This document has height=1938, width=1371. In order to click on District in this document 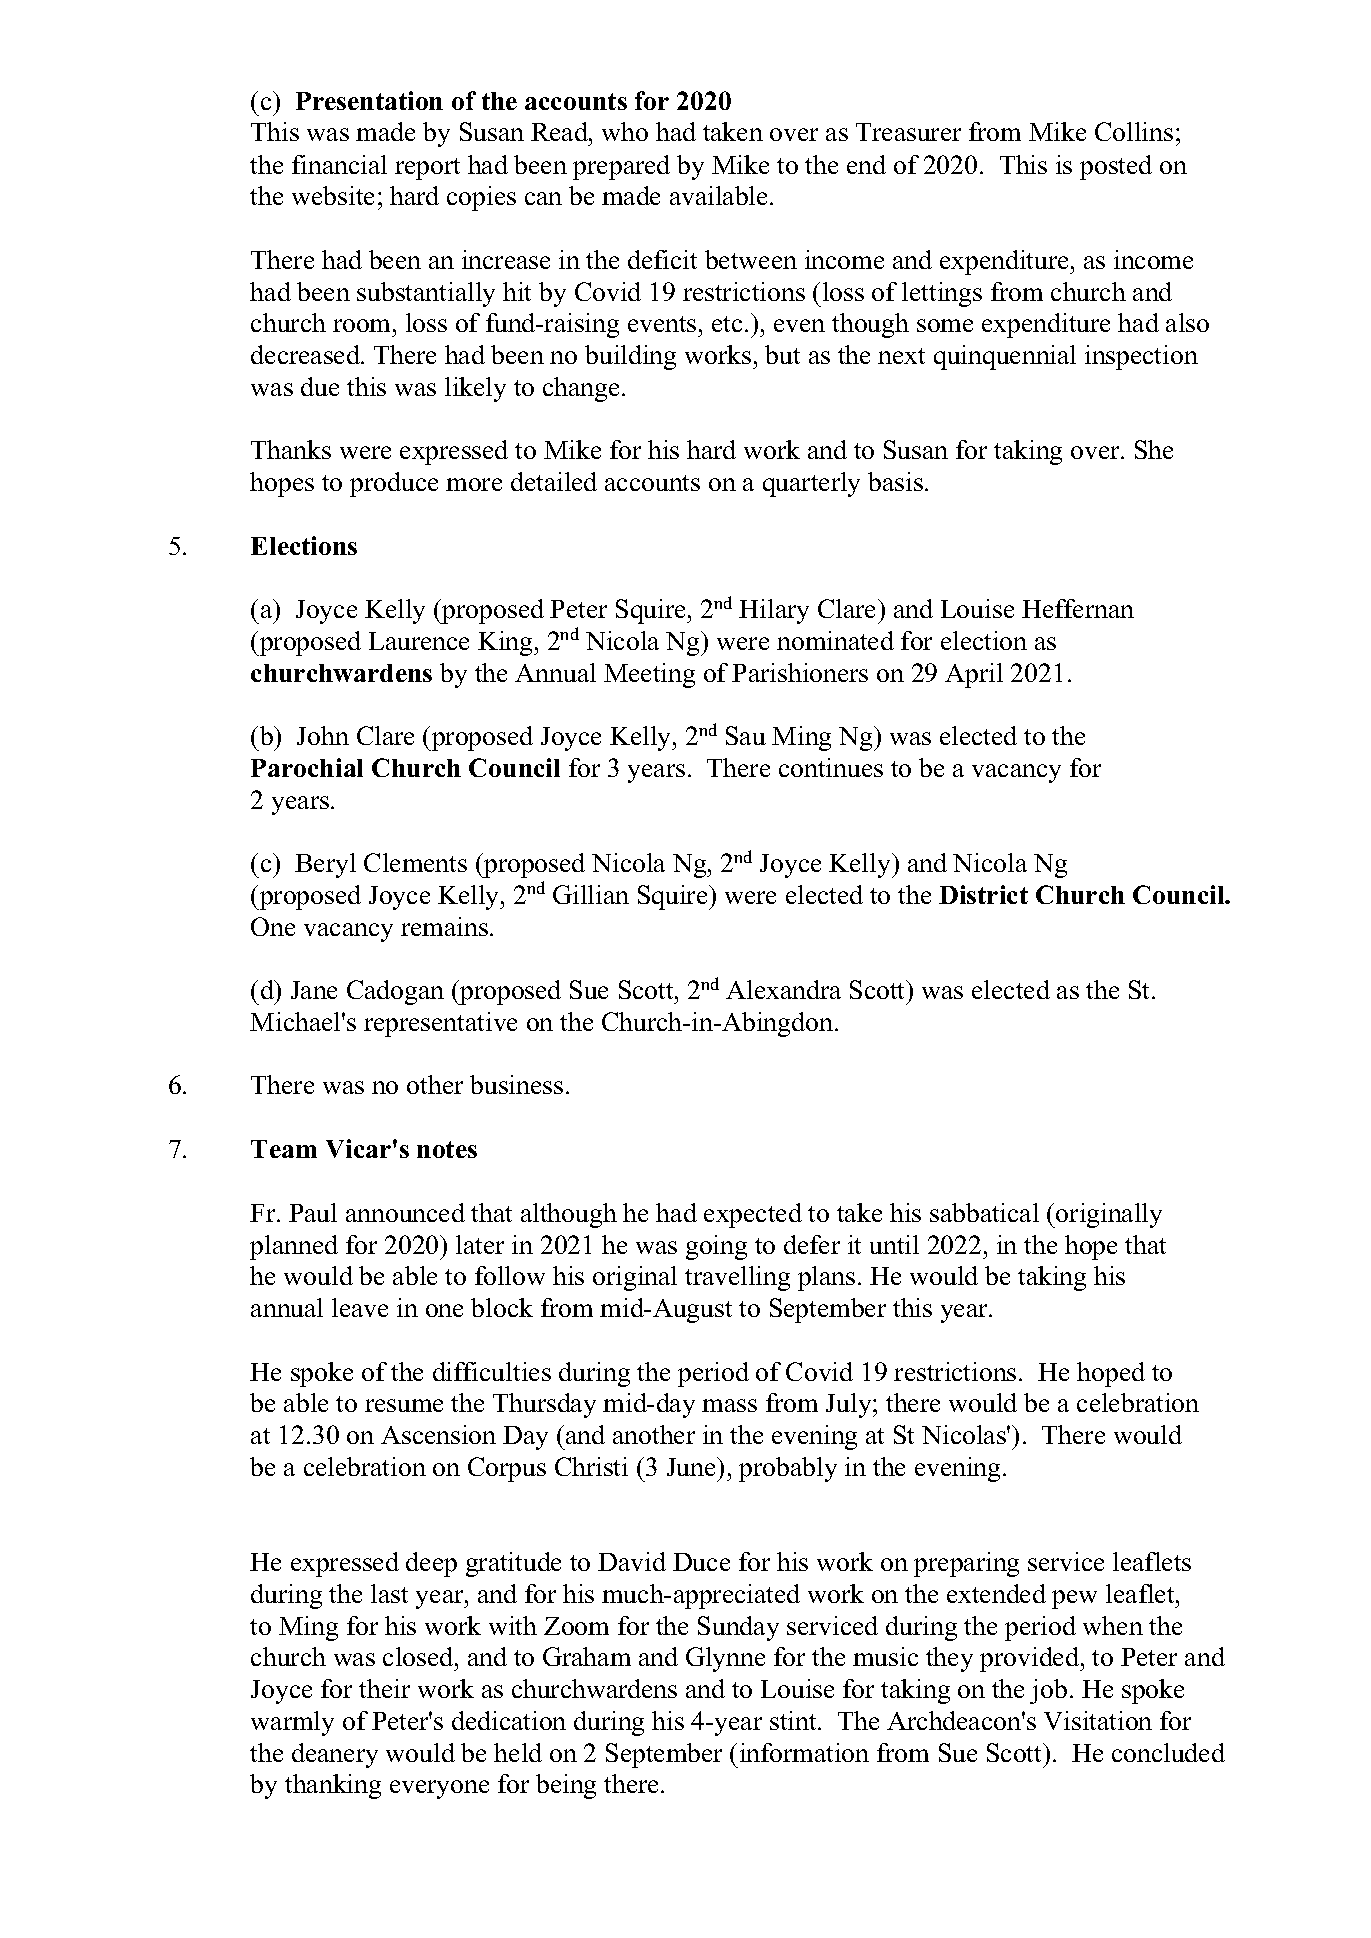, I will do `click(983, 894)`.
